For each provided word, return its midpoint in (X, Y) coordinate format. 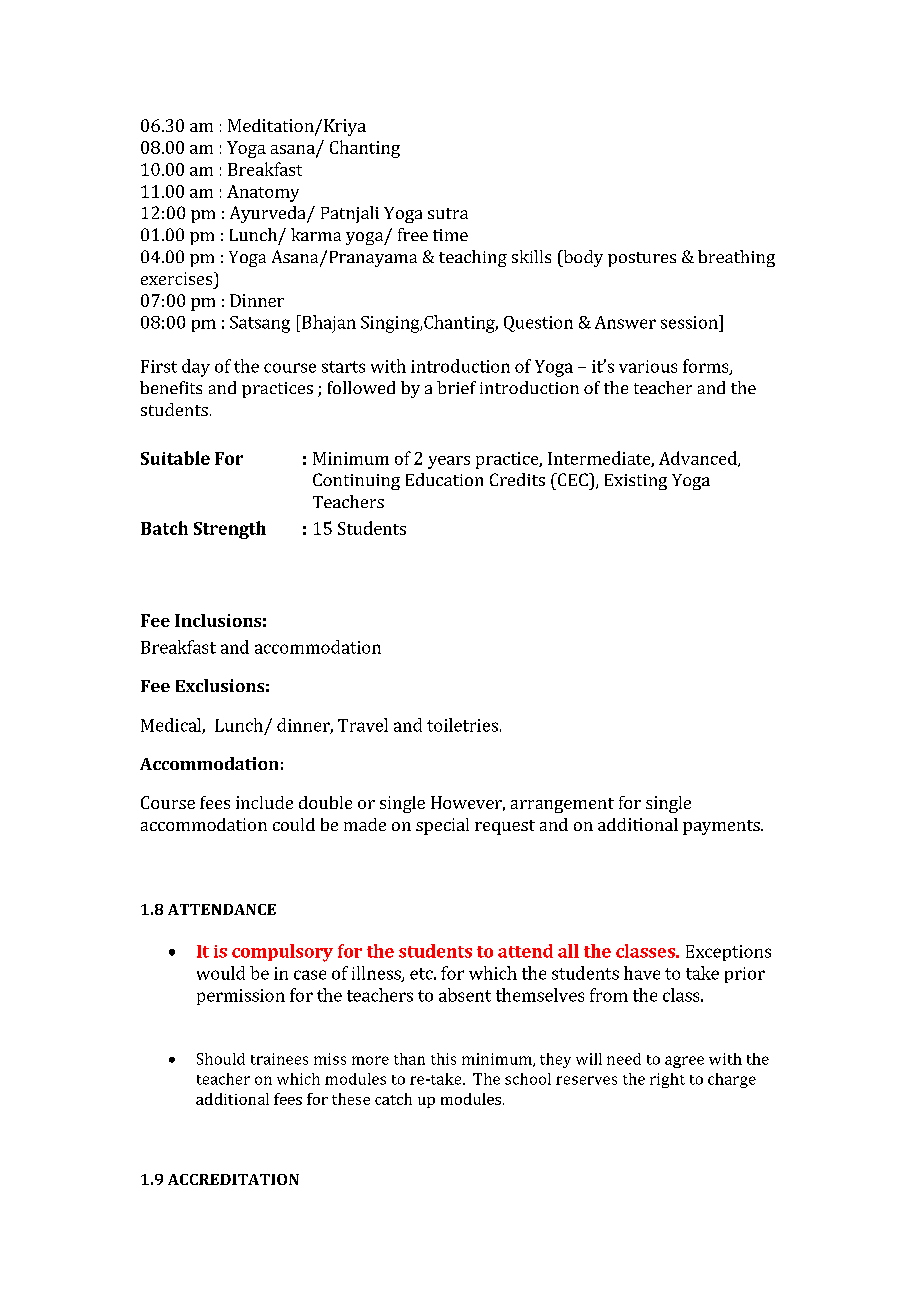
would (221, 973)
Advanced (699, 459)
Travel (363, 725)
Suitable (175, 458)
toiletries (462, 725)
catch (393, 1099)
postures (642, 259)
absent (465, 995)
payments (722, 827)
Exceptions (728, 953)
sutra (448, 213)
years (449, 462)
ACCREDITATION (233, 1179)
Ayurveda (269, 214)
